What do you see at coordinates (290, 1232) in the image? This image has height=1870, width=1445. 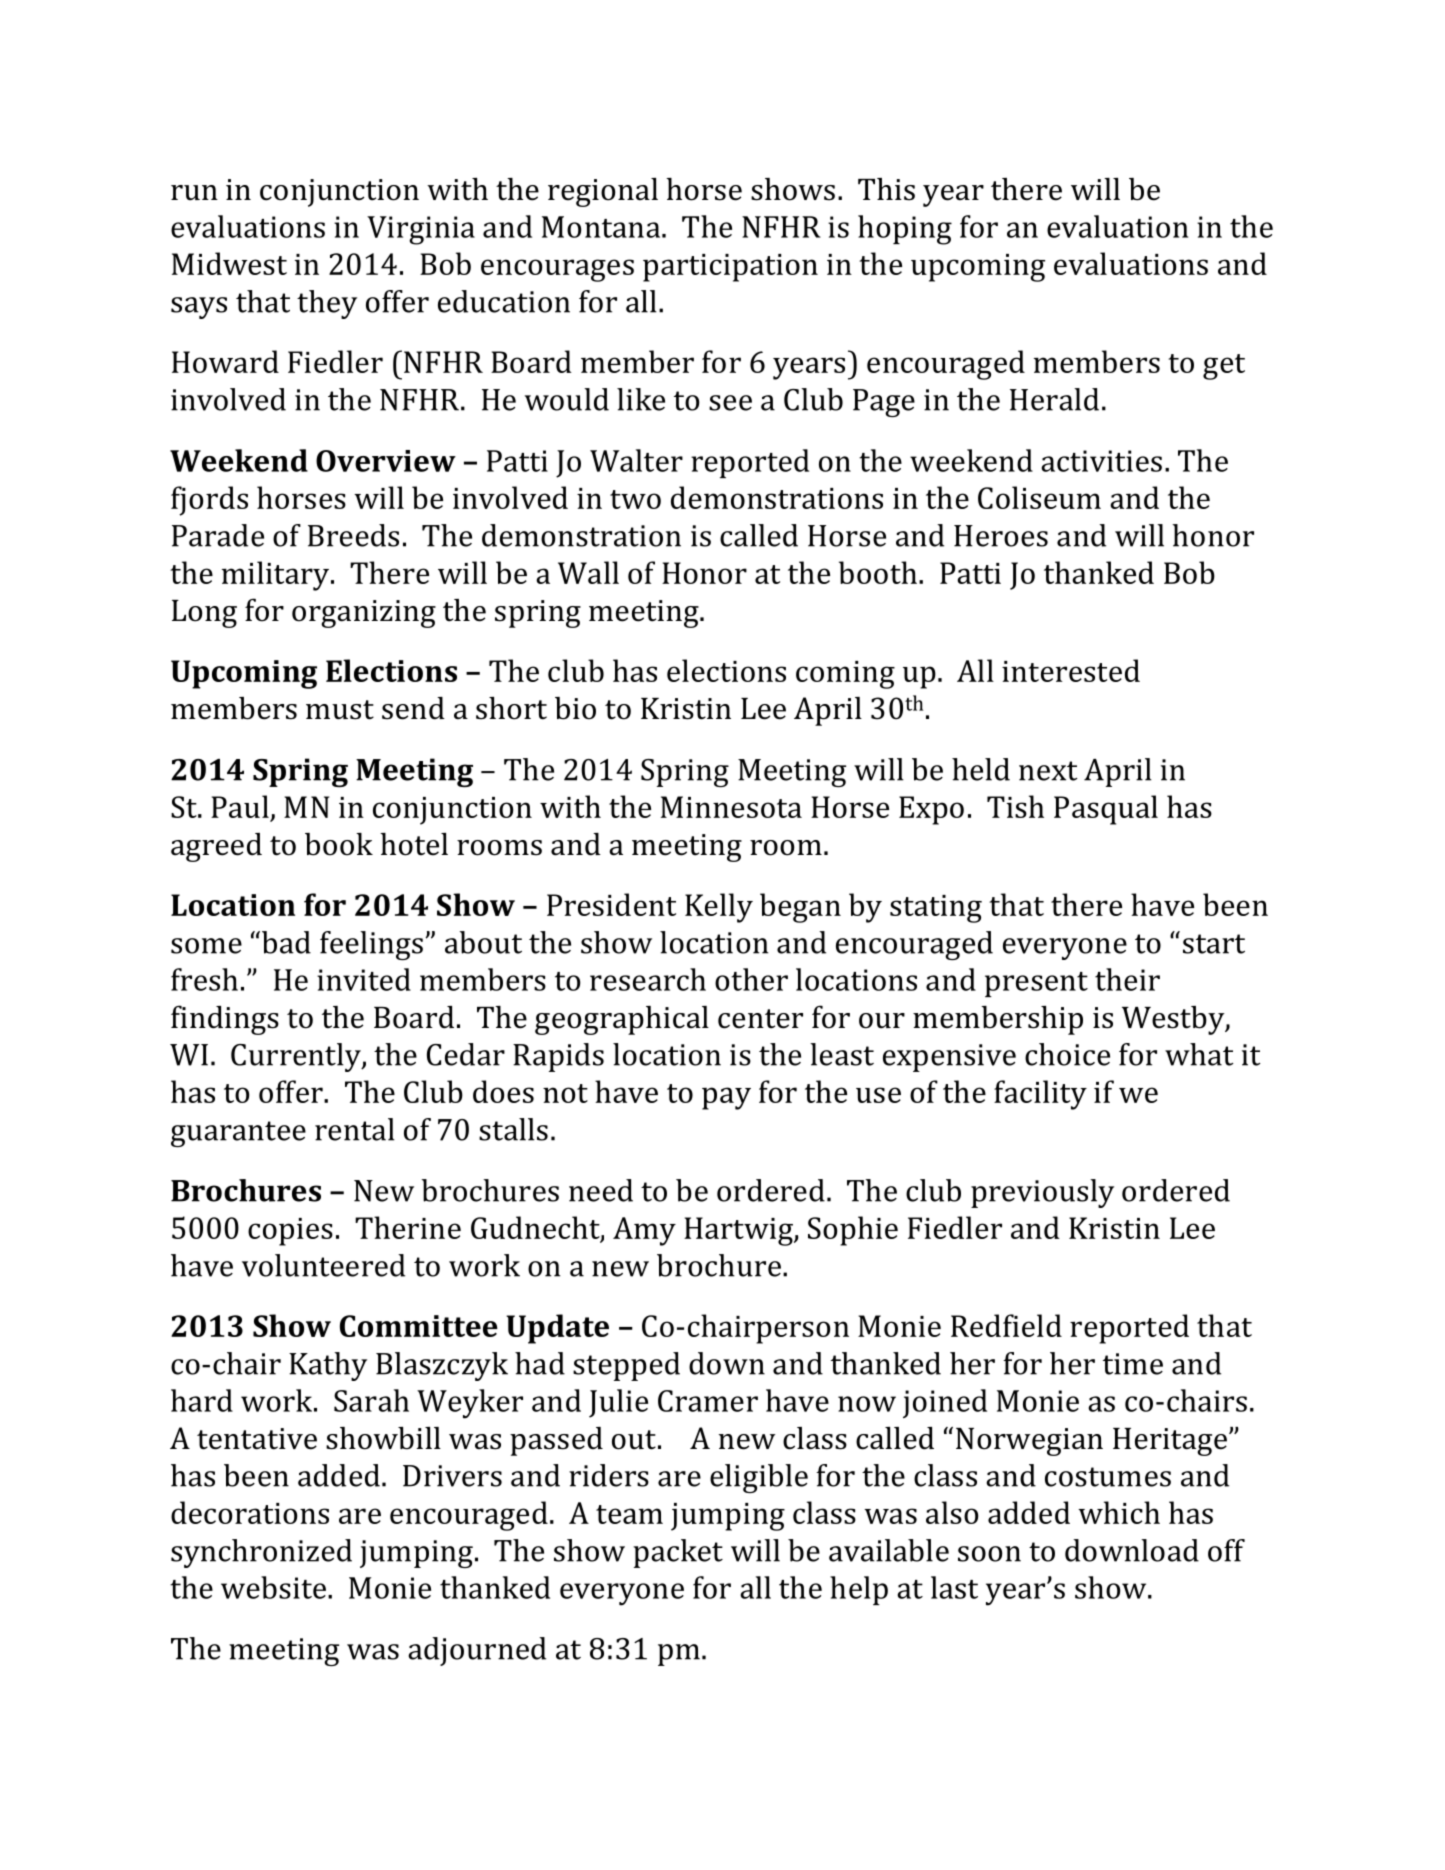 I see `copies` at bounding box center [290, 1232].
